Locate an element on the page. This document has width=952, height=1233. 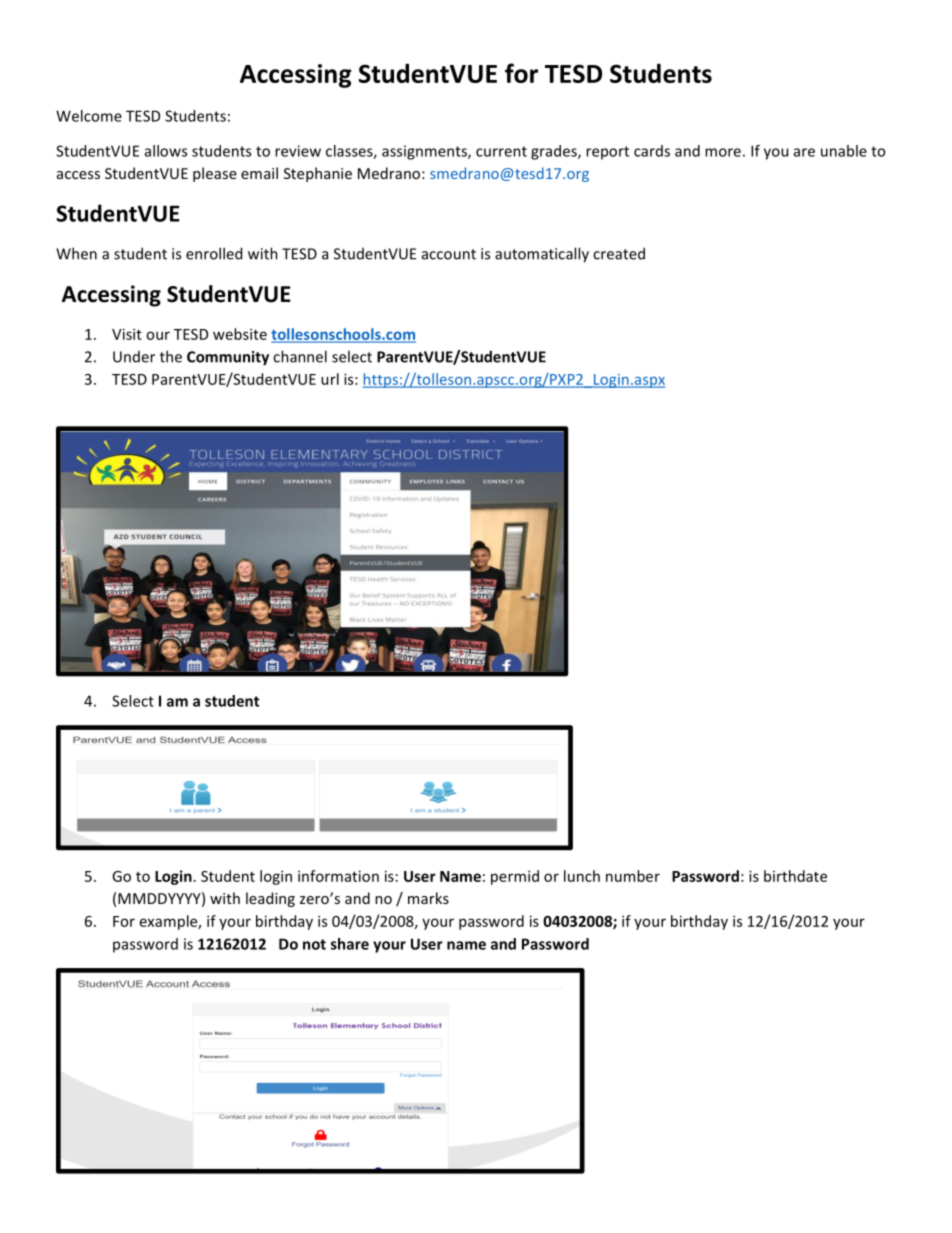
created is located at coordinates (619, 253).
